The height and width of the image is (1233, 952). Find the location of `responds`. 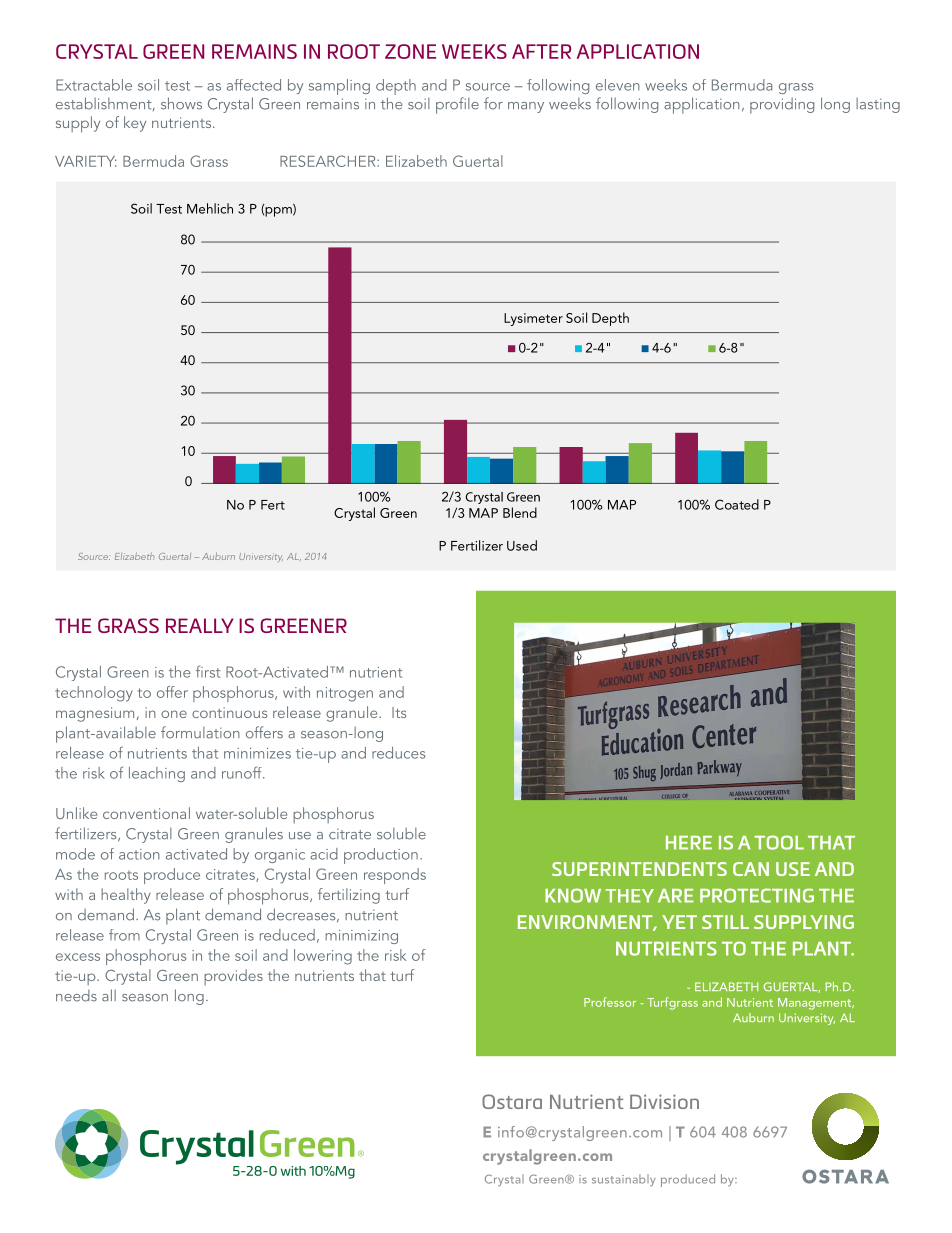

responds is located at coordinates (395, 876).
